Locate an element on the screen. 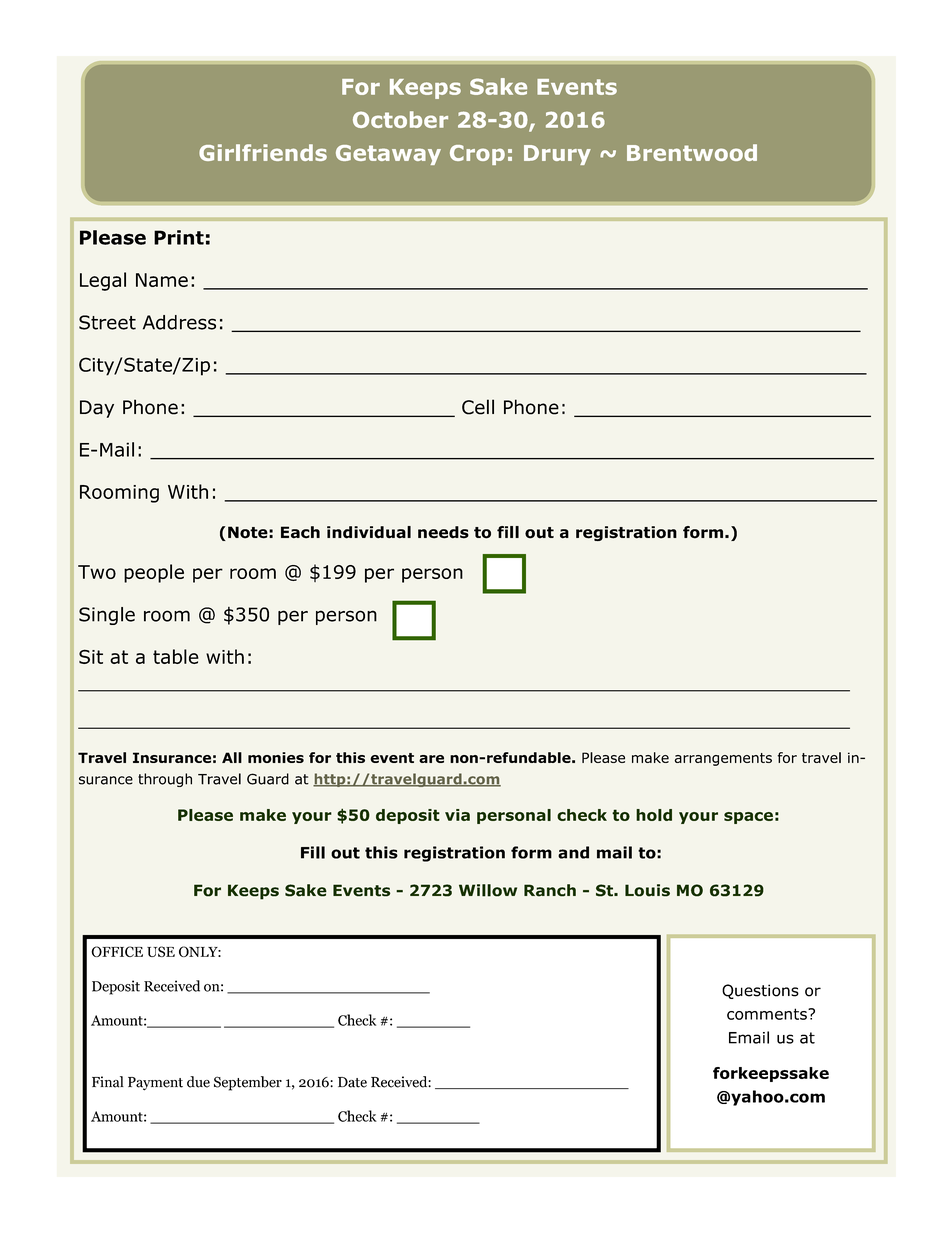 Image resolution: width=952 pixels, height=1233 pixels. Girlfriends is located at coordinates (263, 152).
